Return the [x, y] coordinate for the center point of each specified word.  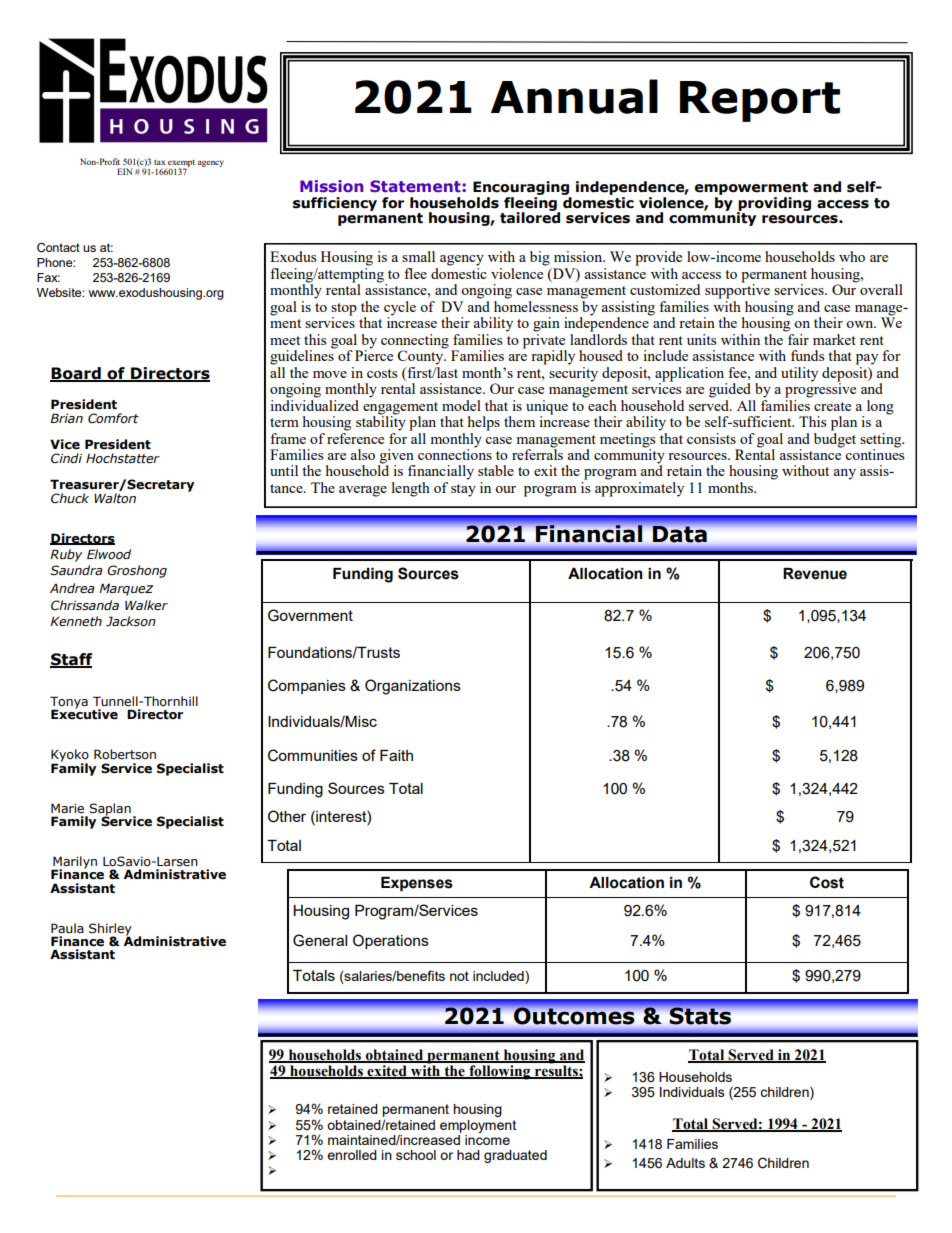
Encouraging [522, 189]
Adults [685, 1163]
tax [160, 162]
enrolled [352, 1155]
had [468, 1155]
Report [760, 101]
